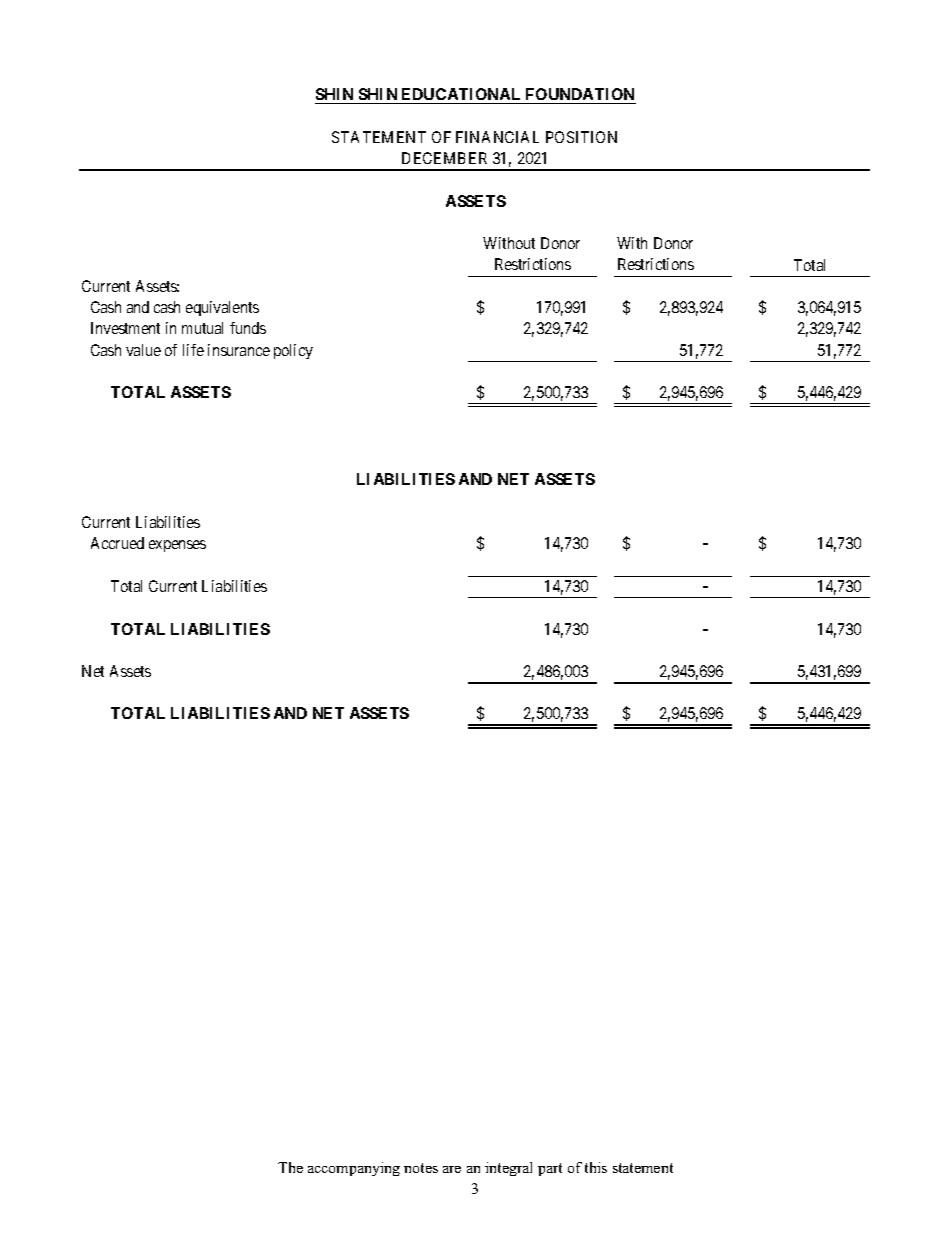 The width and height of the page is (952, 1233). I want to click on POSITION, so click(581, 137).
